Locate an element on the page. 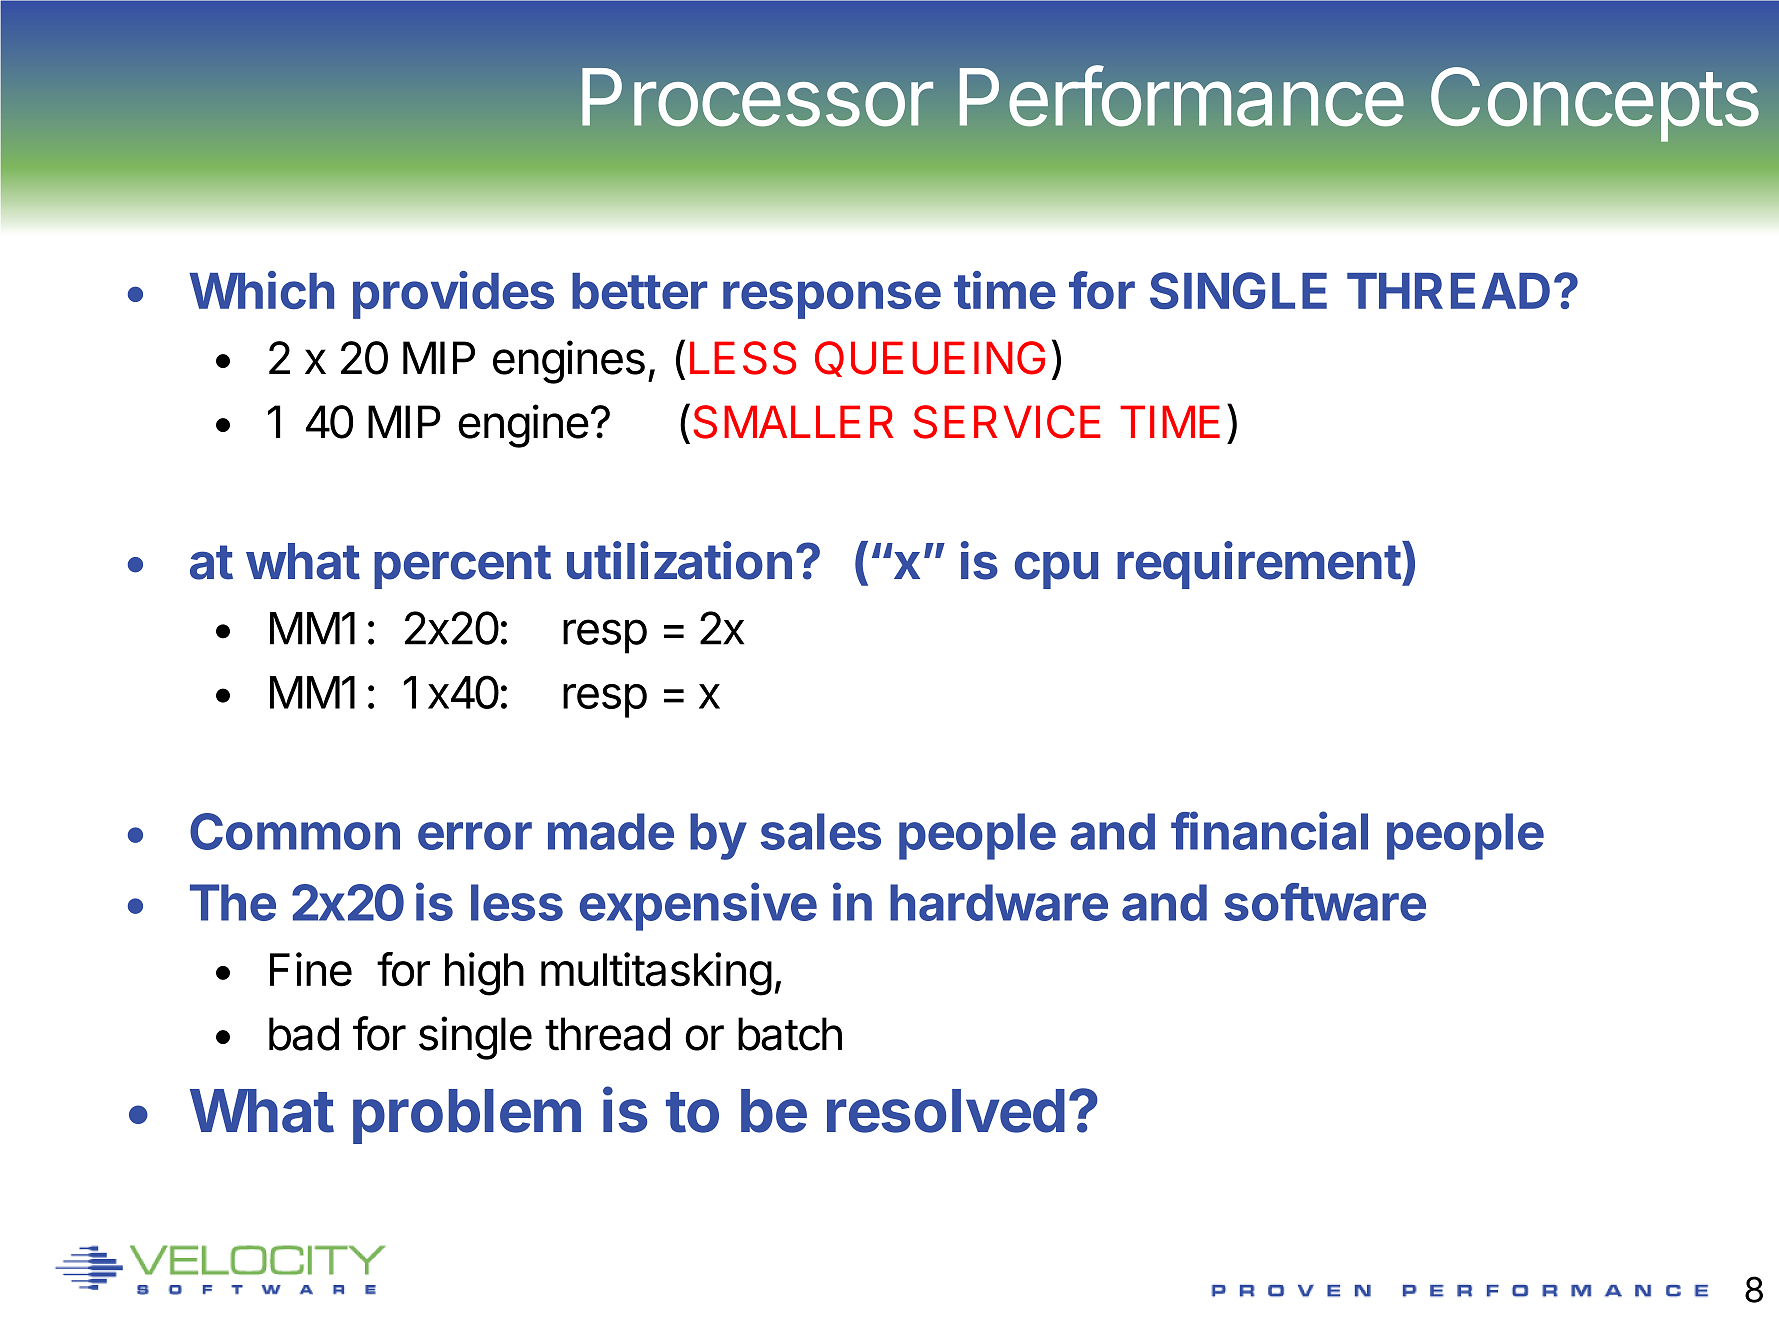 The image size is (1779, 1334). cpu is located at coordinates (1056, 570).
